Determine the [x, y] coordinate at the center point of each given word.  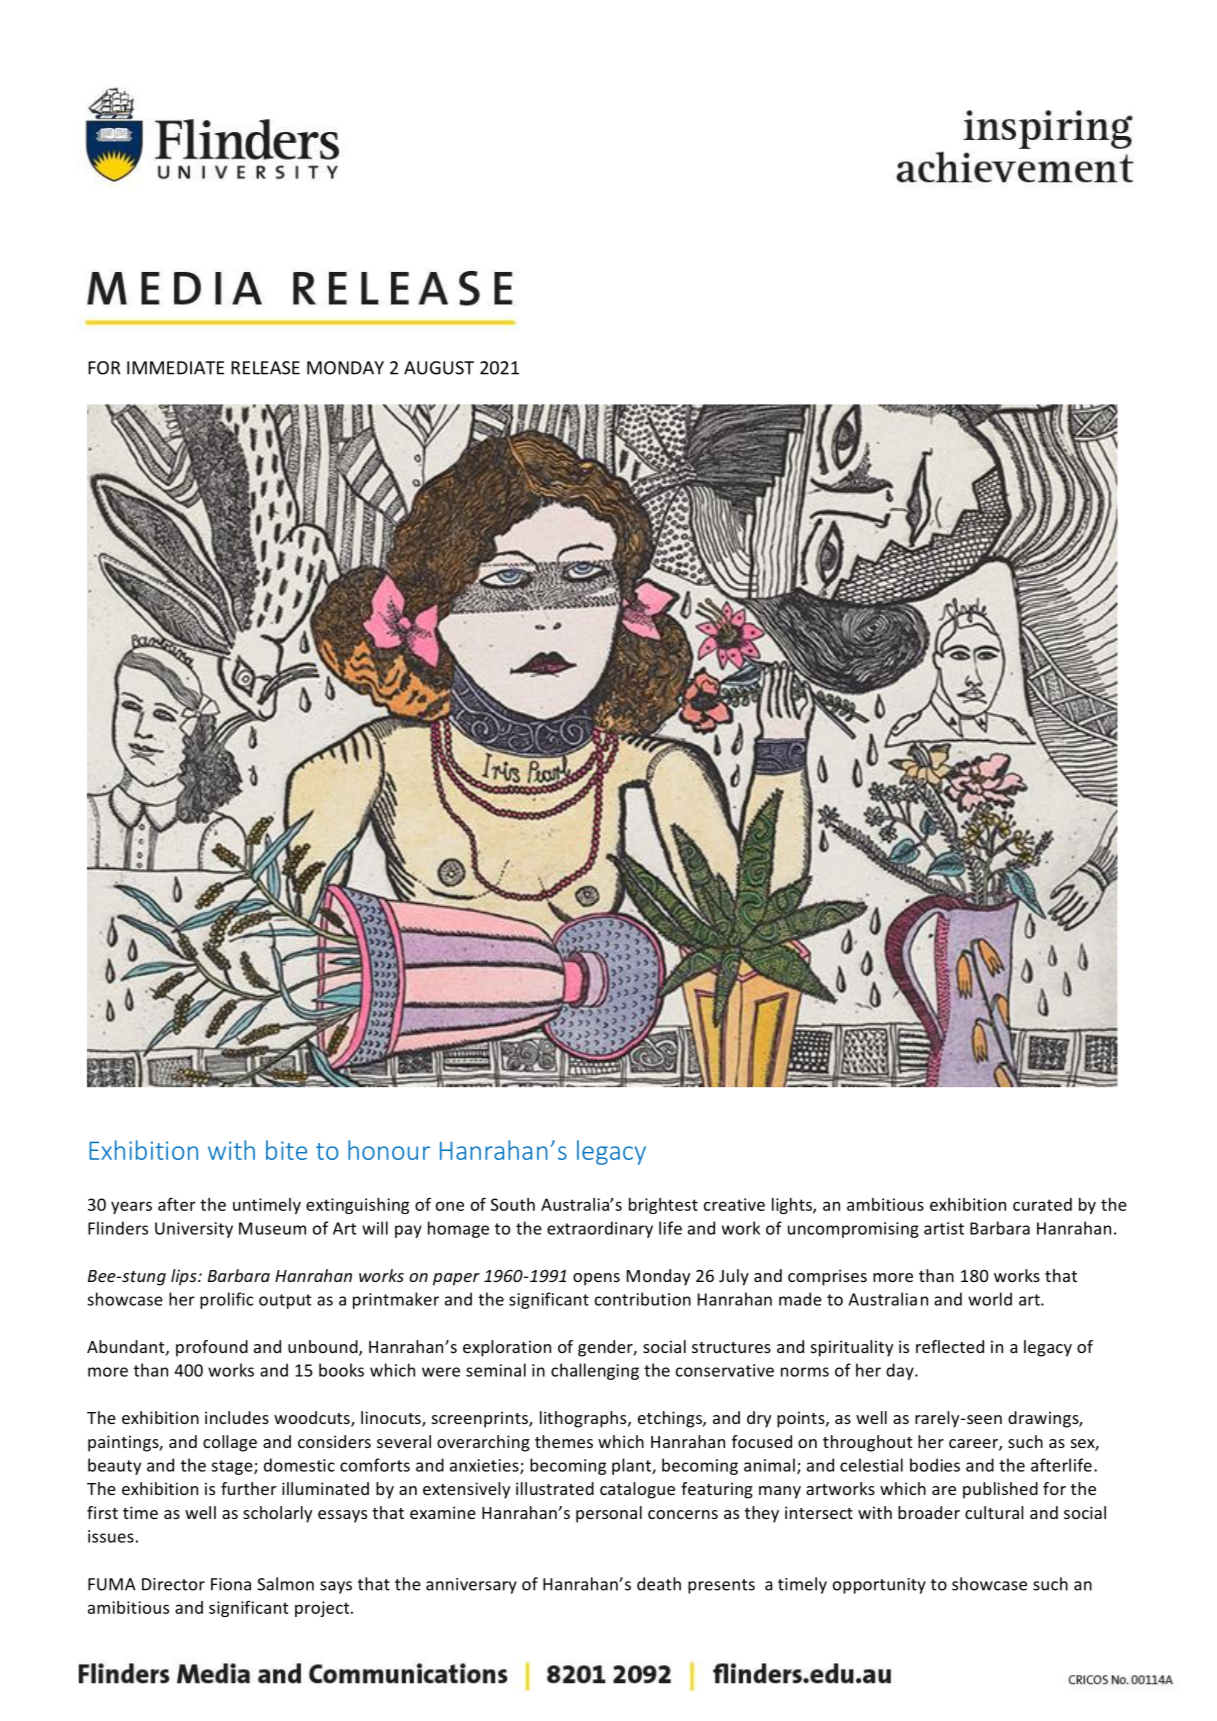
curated [1042, 1204]
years [131, 1207]
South [513, 1204]
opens [596, 1279]
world [990, 1299]
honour [389, 1150]
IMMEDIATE [175, 368]
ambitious [885, 1204]
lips [185, 1277]
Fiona [231, 1584]
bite [286, 1150]
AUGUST [439, 368]
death [659, 1584]
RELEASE [265, 368]
